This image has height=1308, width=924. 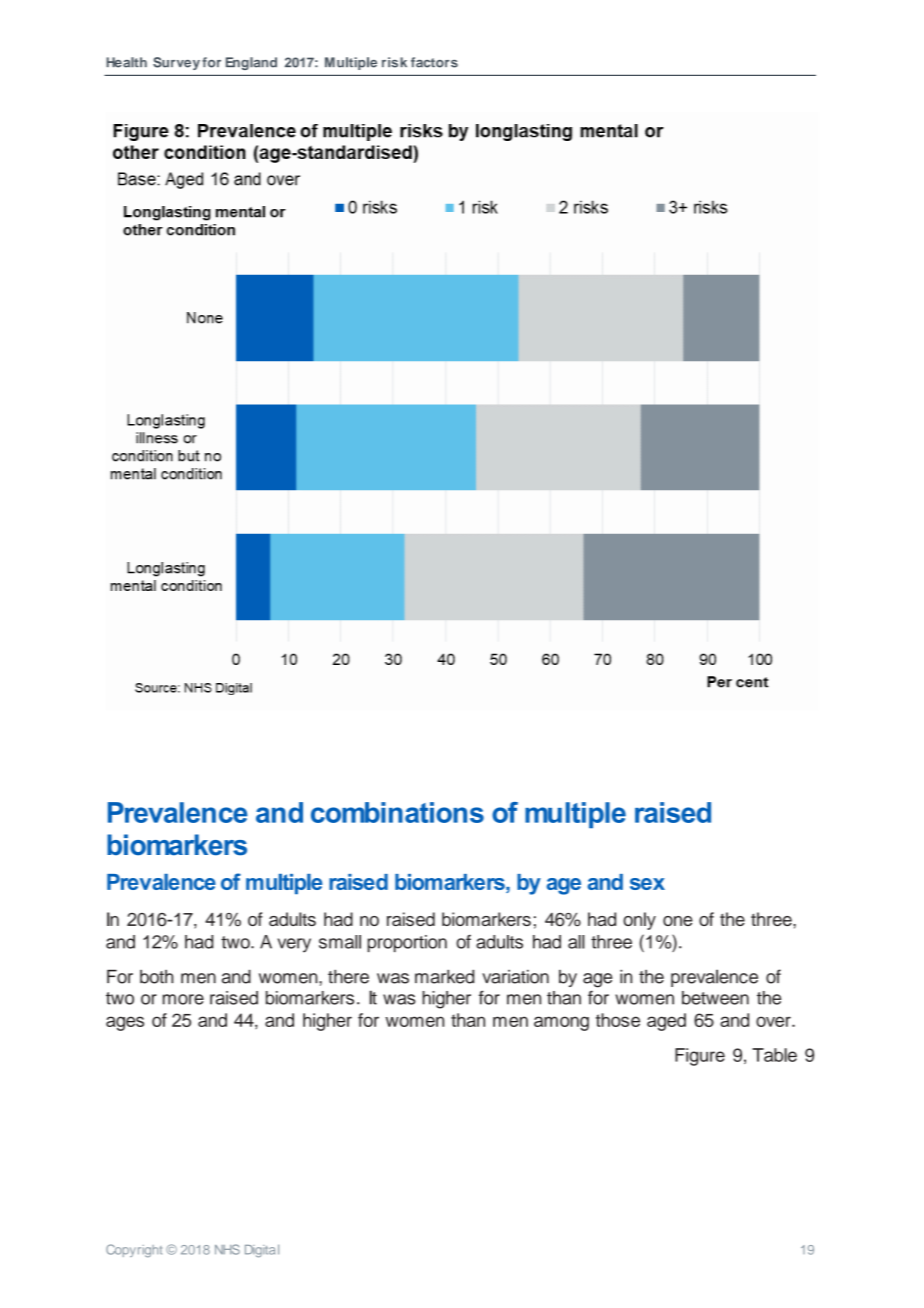 I want to click on Survey, so click(x=176, y=63).
